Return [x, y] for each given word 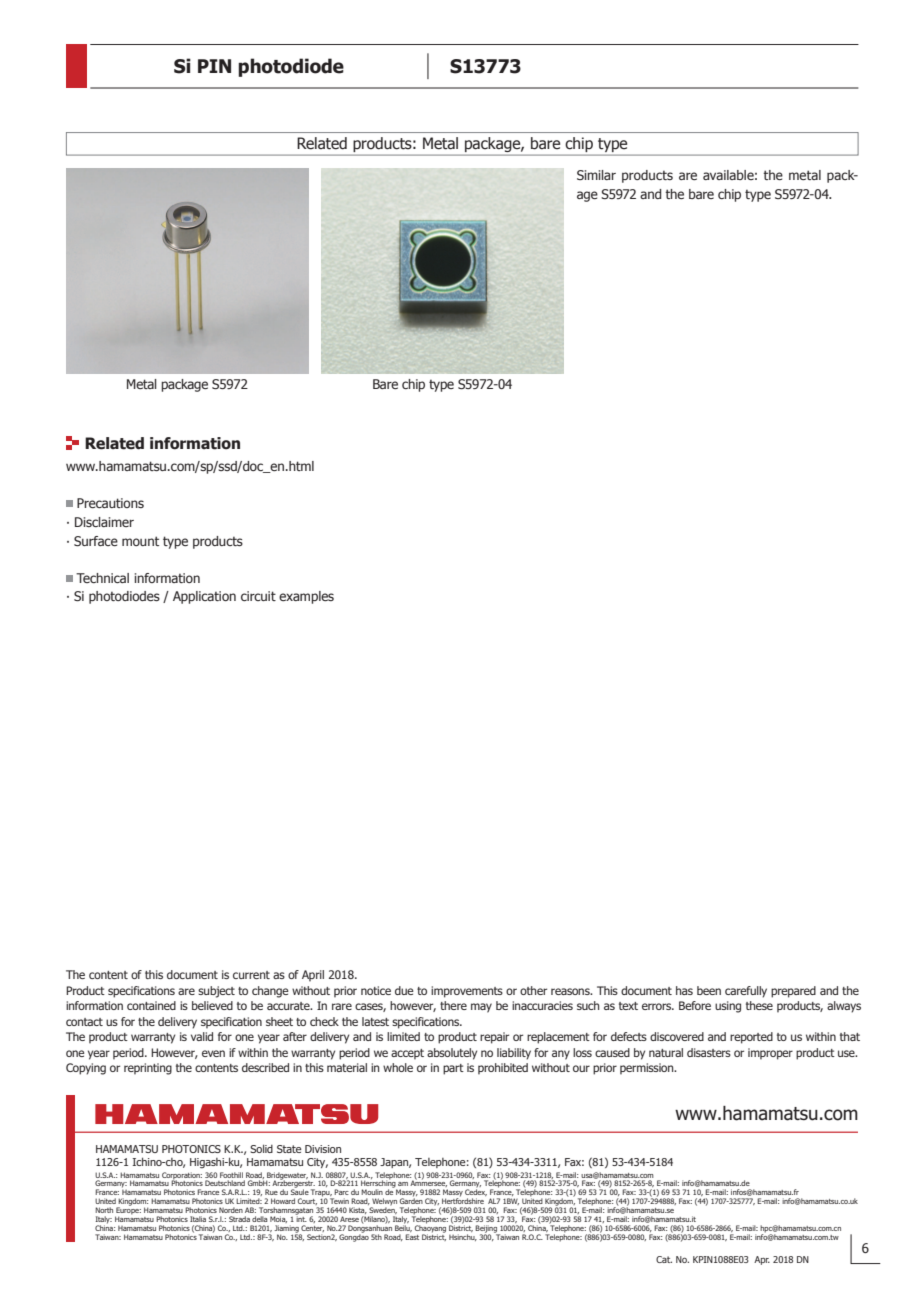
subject [216, 992]
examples [306, 597]
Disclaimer [104, 522]
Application [204, 597]
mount [140, 541]
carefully [746, 992]
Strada [239, 1219]
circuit [258, 596]
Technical [102, 578]
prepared [793, 992]
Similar [596, 175]
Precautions [110, 503]
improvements [467, 992]
